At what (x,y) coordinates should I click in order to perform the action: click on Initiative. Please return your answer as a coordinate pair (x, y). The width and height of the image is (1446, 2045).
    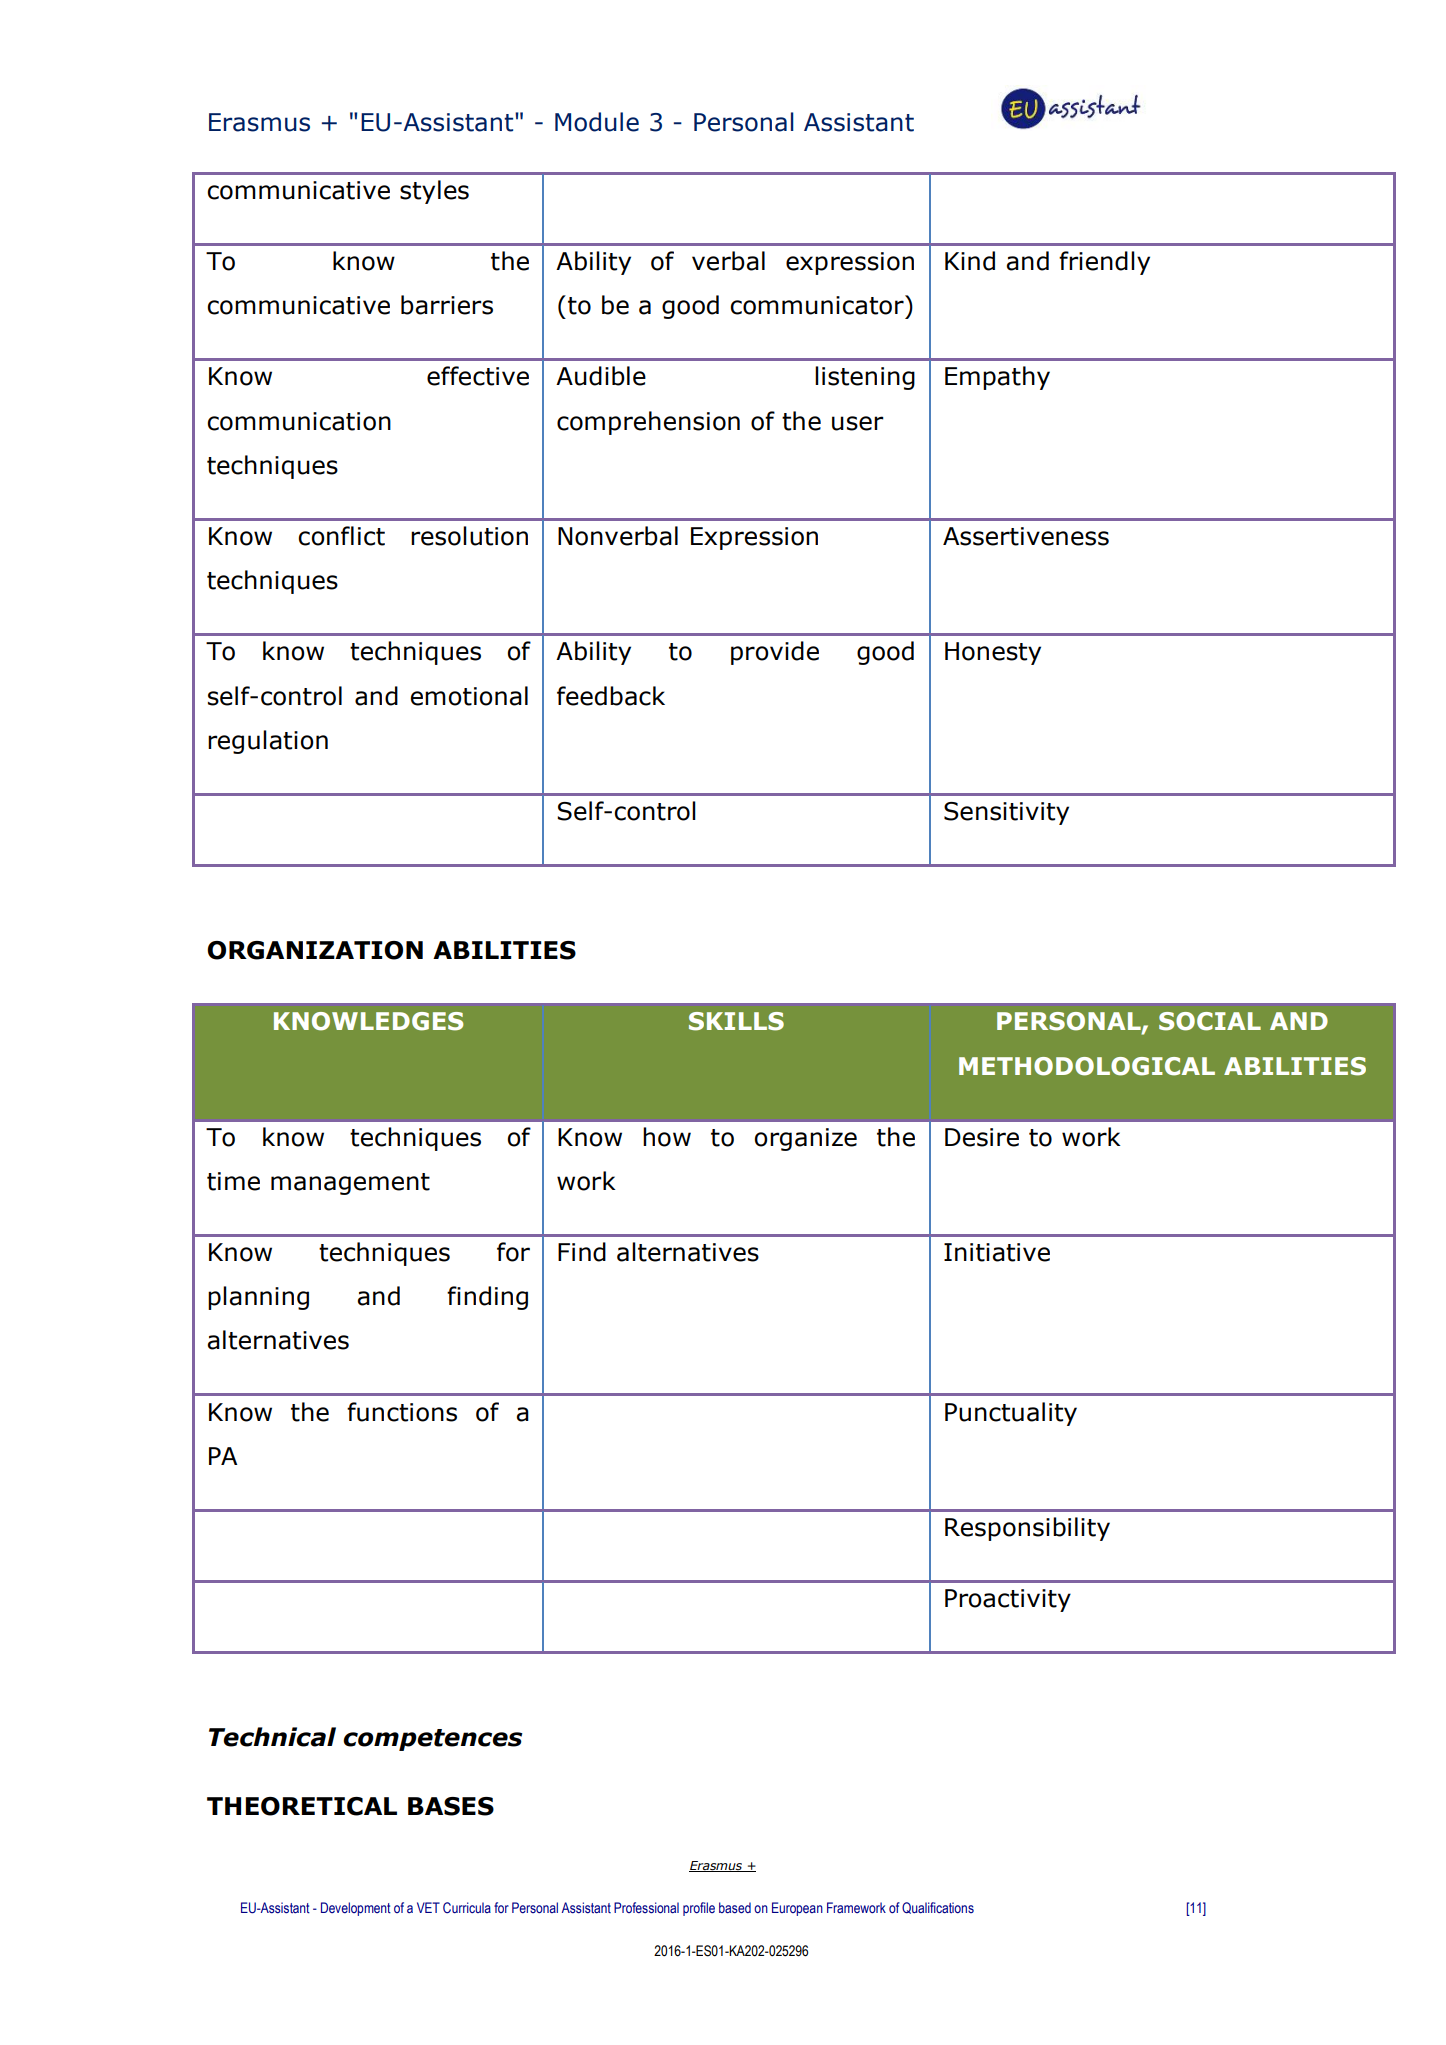
    Looking at the image, I should click on (997, 1252).
